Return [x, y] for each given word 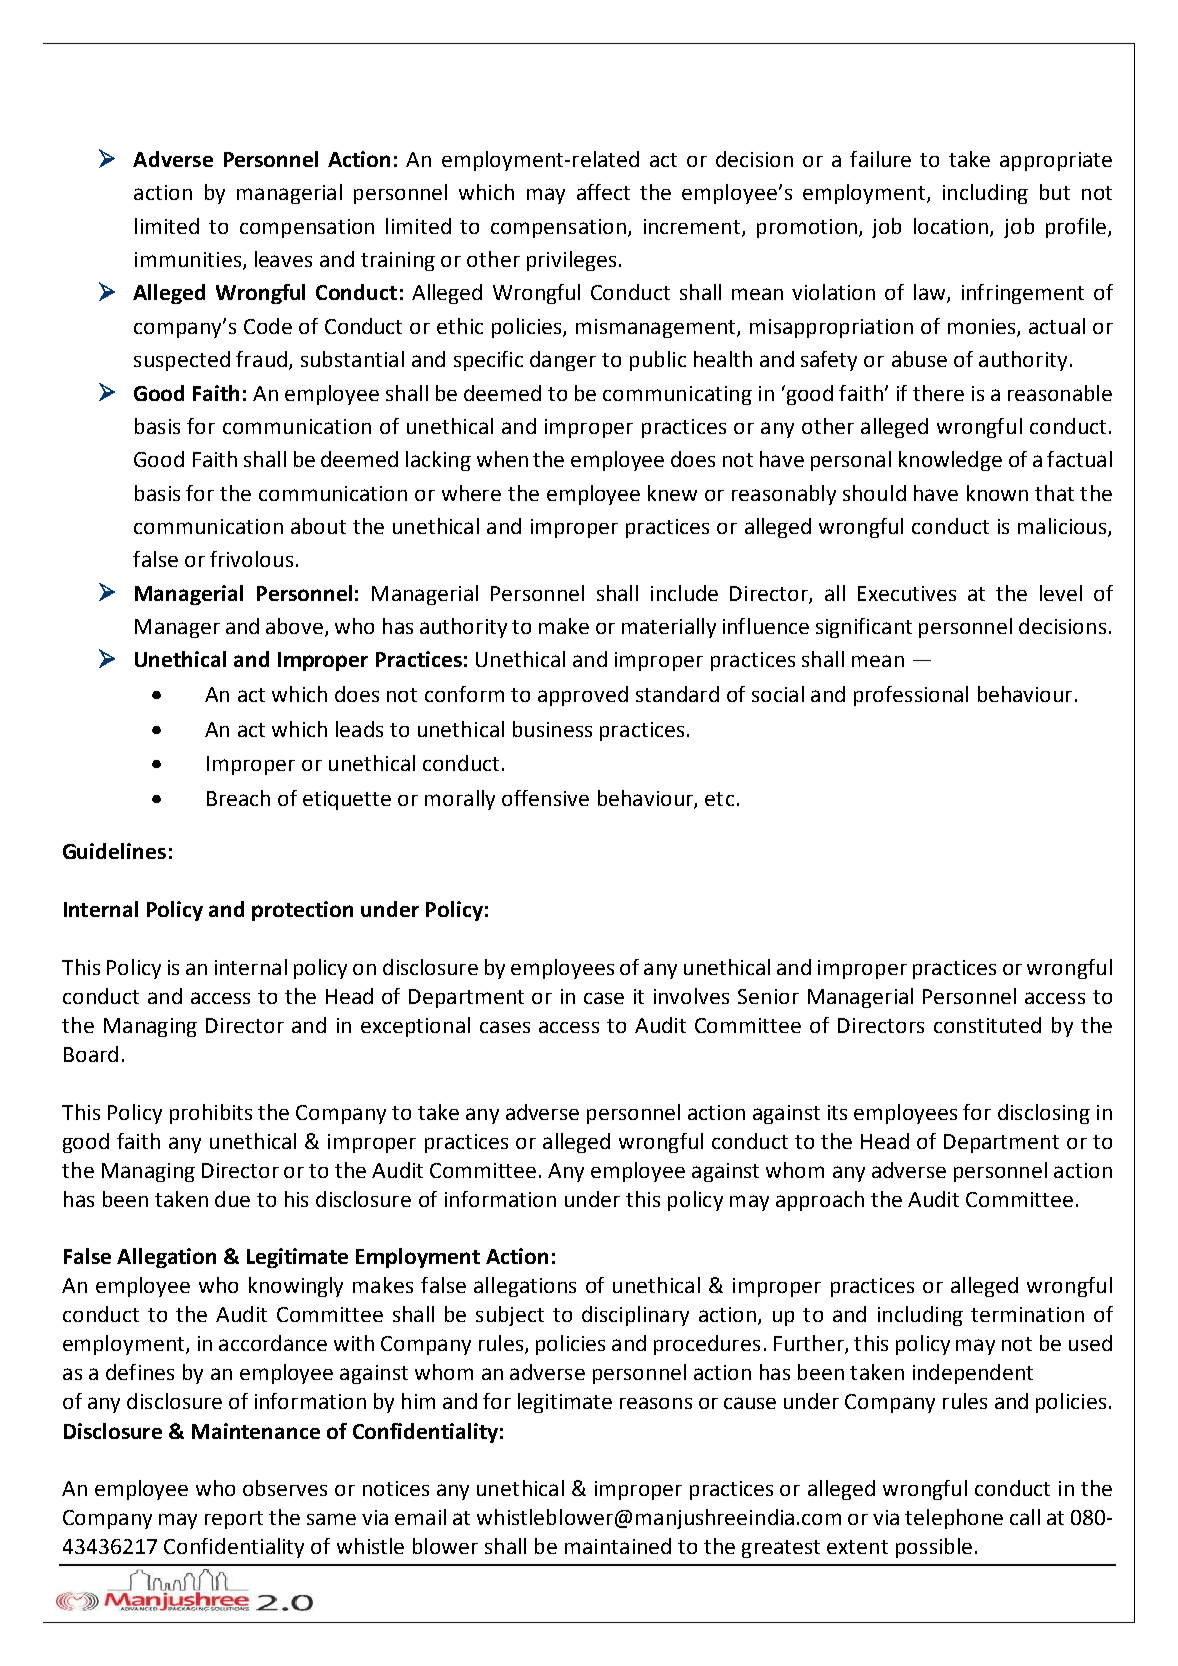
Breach [238, 798]
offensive [545, 798]
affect [603, 192]
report [234, 1520]
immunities [189, 261]
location [952, 227]
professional [911, 696]
